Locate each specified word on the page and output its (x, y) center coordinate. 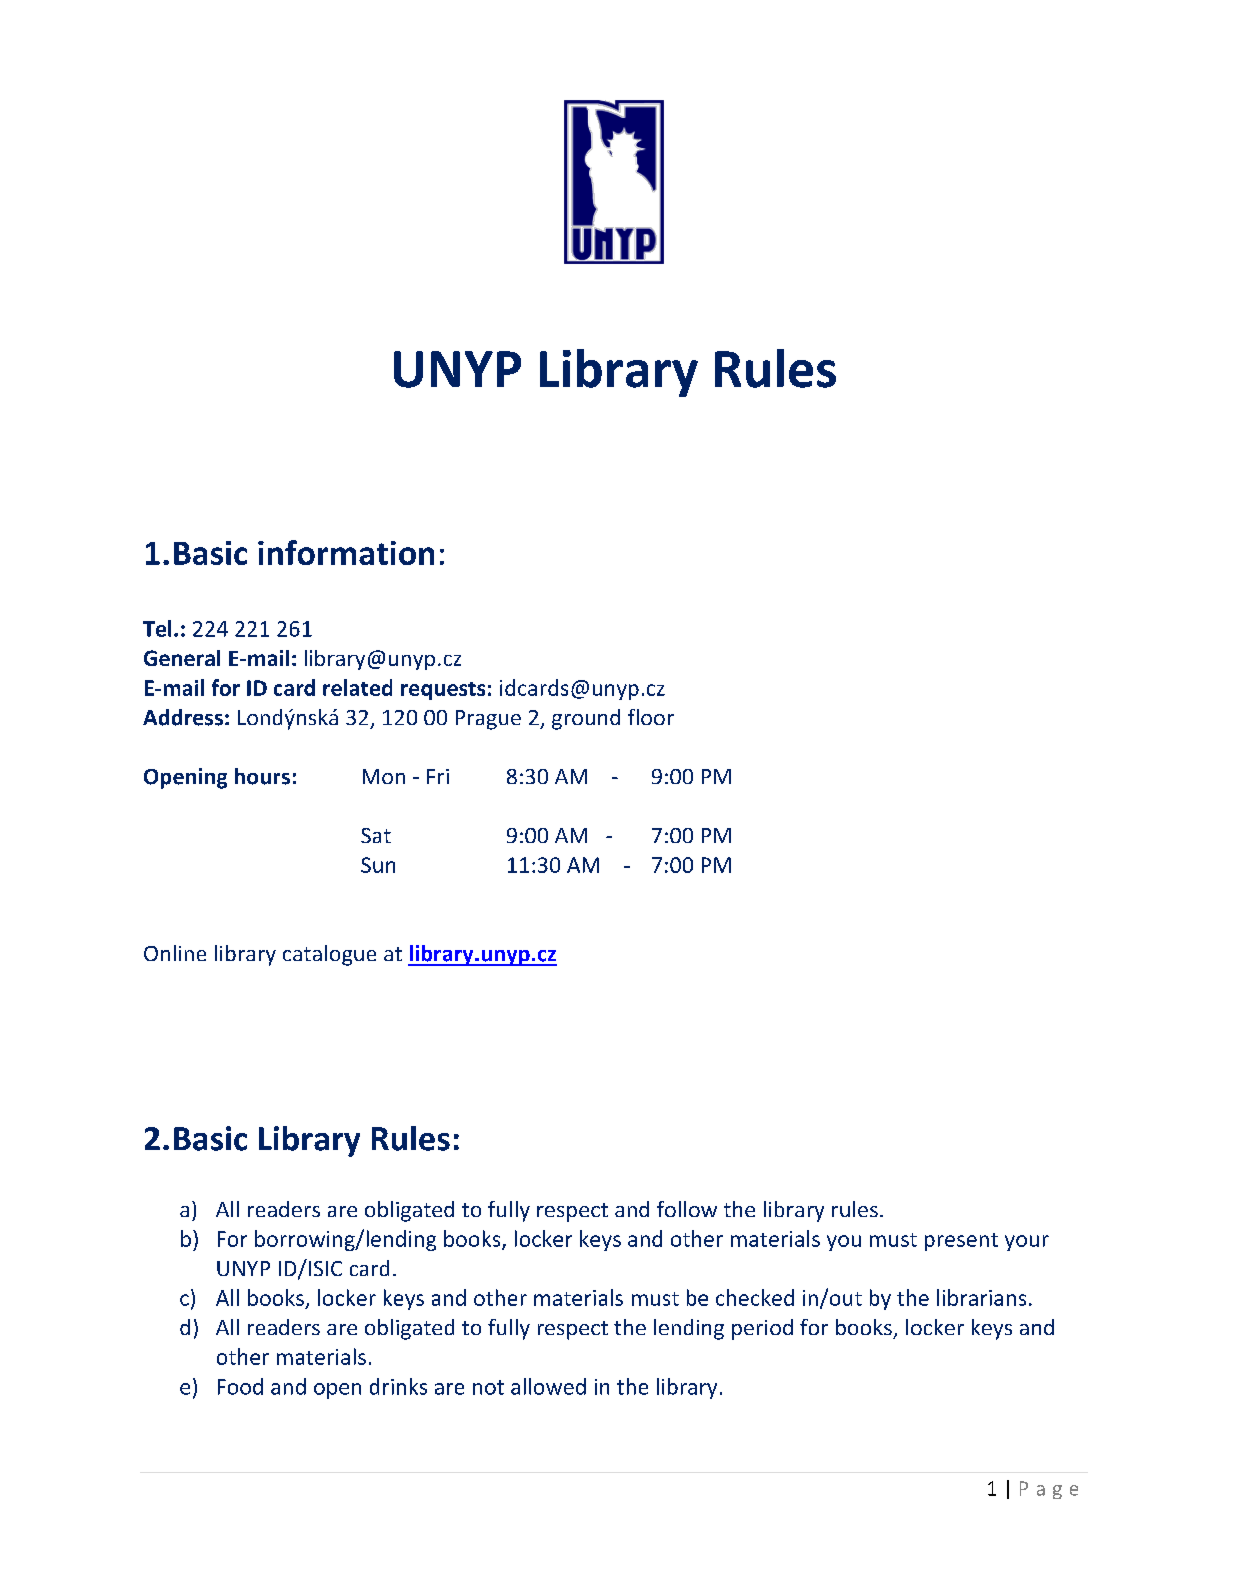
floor (651, 717)
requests (443, 691)
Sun (378, 865)
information (346, 552)
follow (687, 1209)
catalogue (329, 955)
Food (240, 1386)
